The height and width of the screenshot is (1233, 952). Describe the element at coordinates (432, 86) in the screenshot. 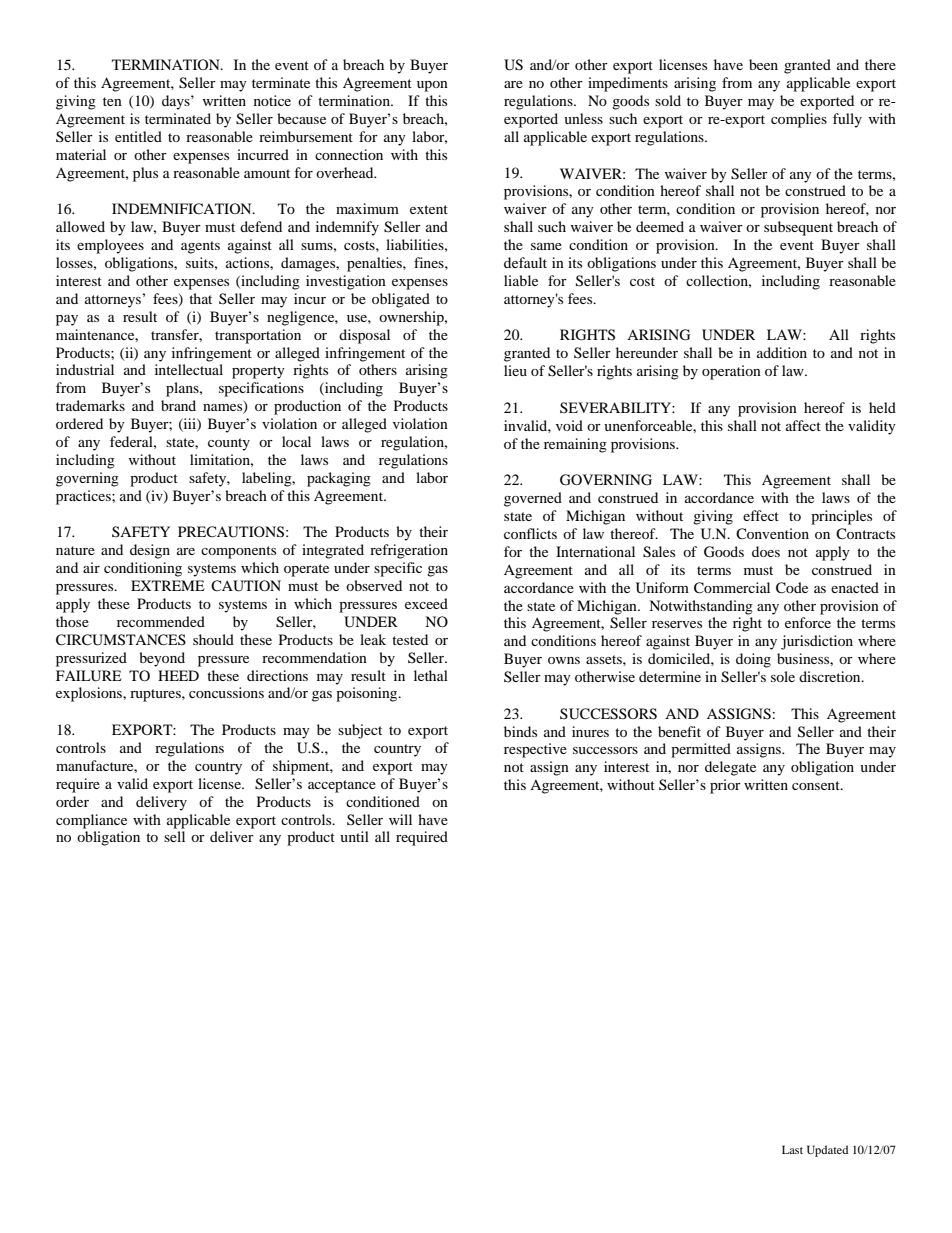

I see `upon` at that location.
